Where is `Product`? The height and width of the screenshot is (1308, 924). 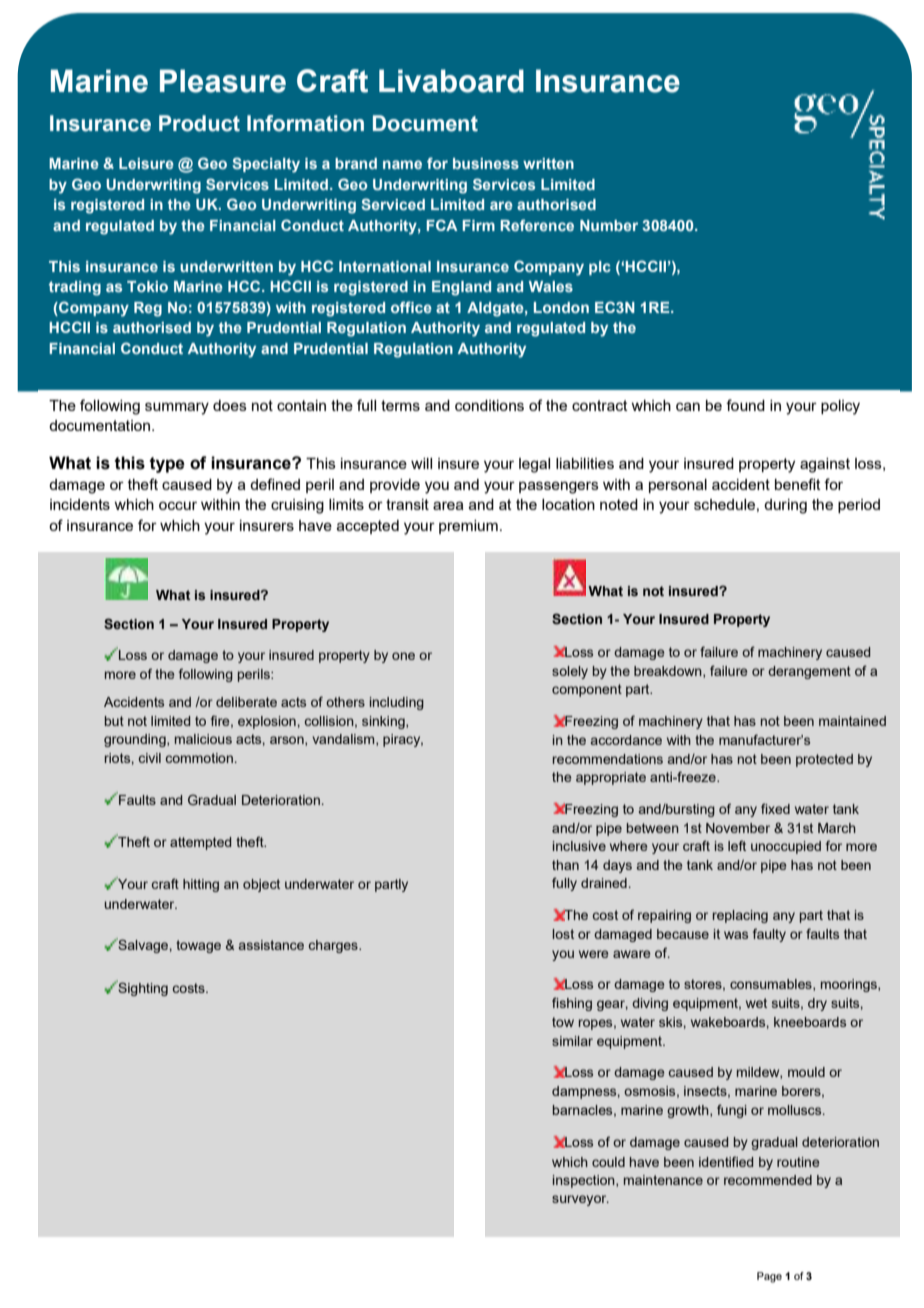
Product is located at coordinates (199, 123).
